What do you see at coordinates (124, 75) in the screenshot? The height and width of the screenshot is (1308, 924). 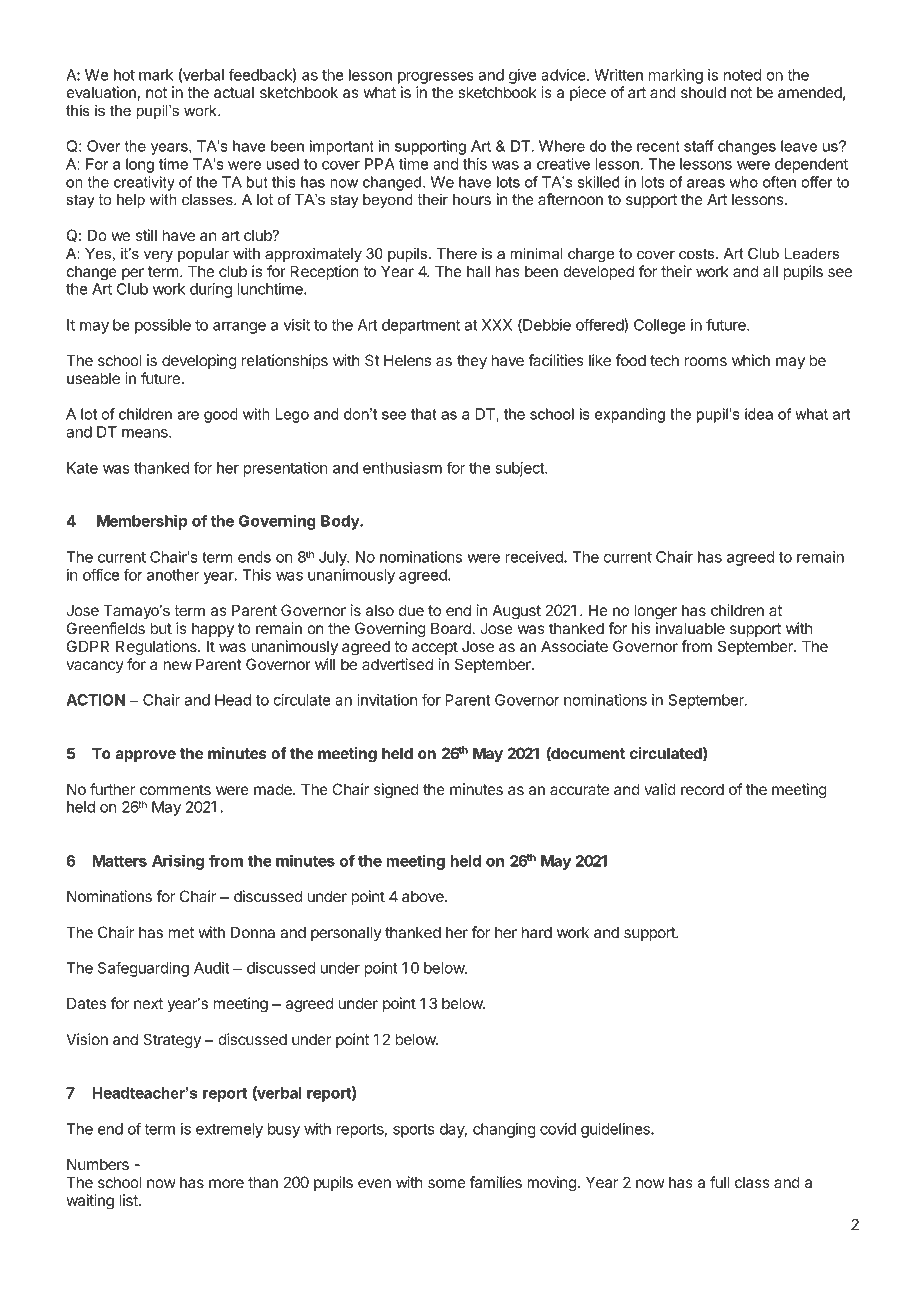 I see `hot` at bounding box center [124, 75].
